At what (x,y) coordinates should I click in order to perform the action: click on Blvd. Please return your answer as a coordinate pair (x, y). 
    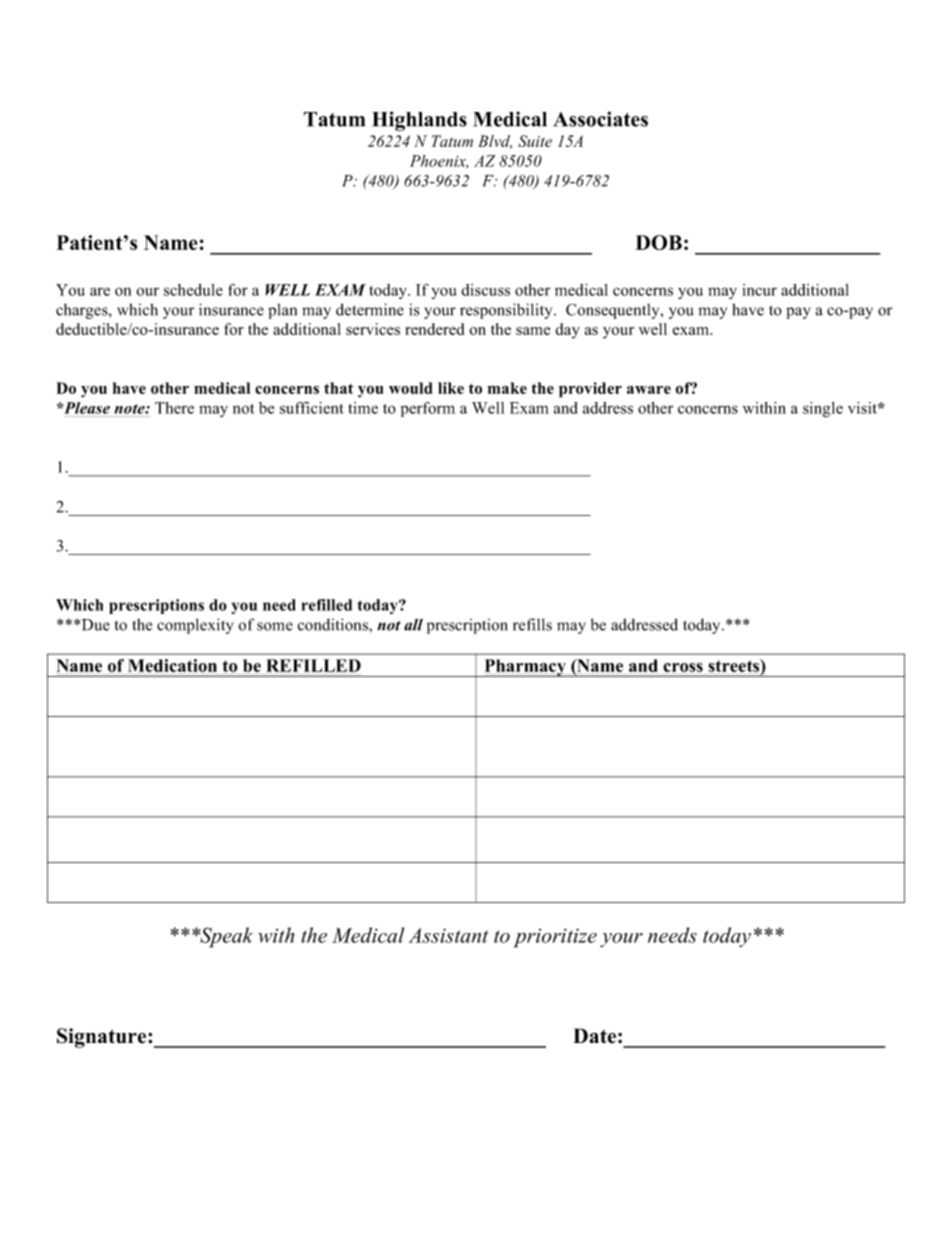
    Looking at the image, I should click on (495, 142).
